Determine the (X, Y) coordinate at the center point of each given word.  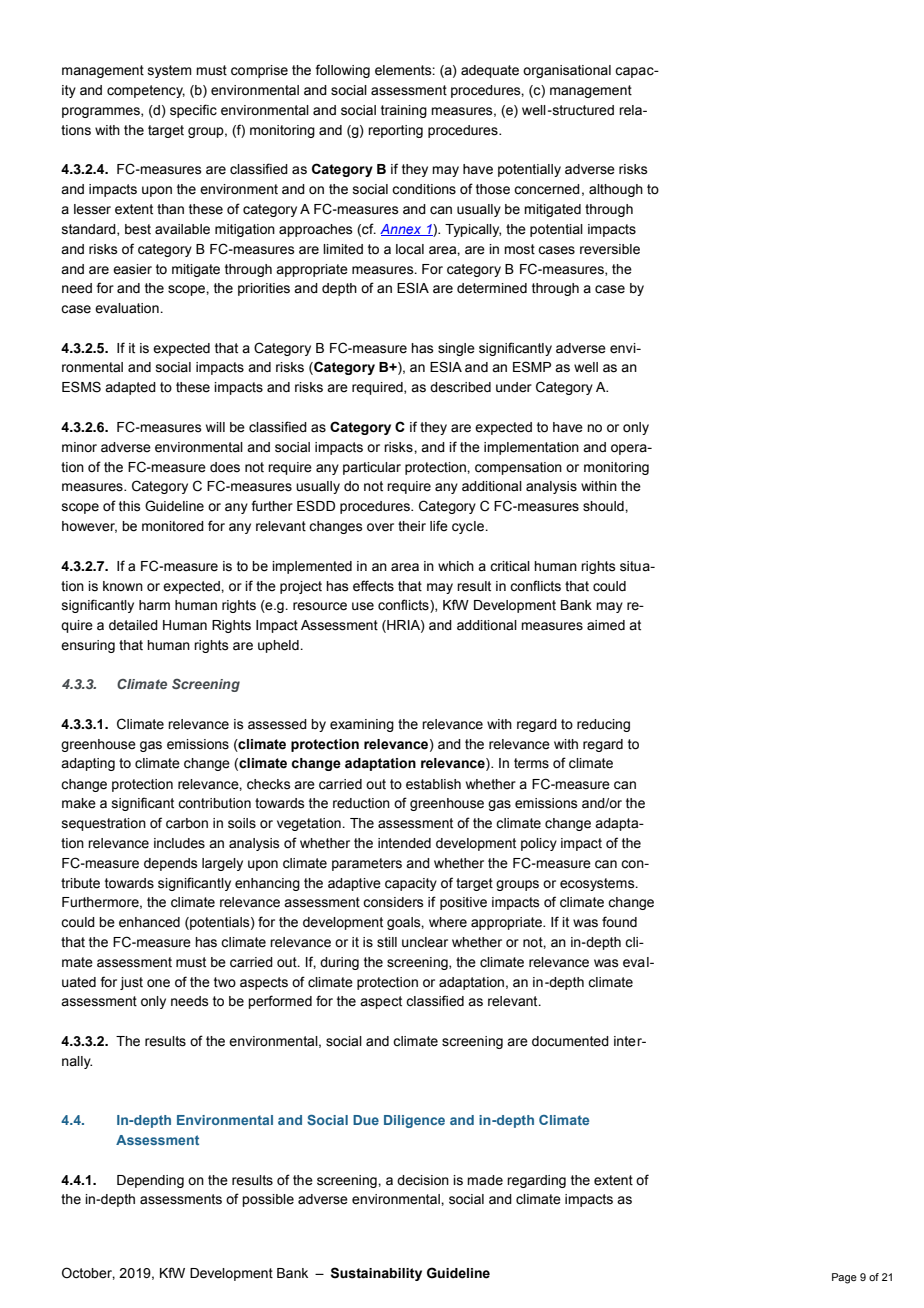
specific (193, 111)
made (485, 1180)
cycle (469, 527)
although (616, 190)
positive (463, 903)
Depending (150, 1181)
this (130, 506)
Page (844, 1278)
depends (171, 864)
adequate (490, 71)
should (604, 506)
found (619, 921)
